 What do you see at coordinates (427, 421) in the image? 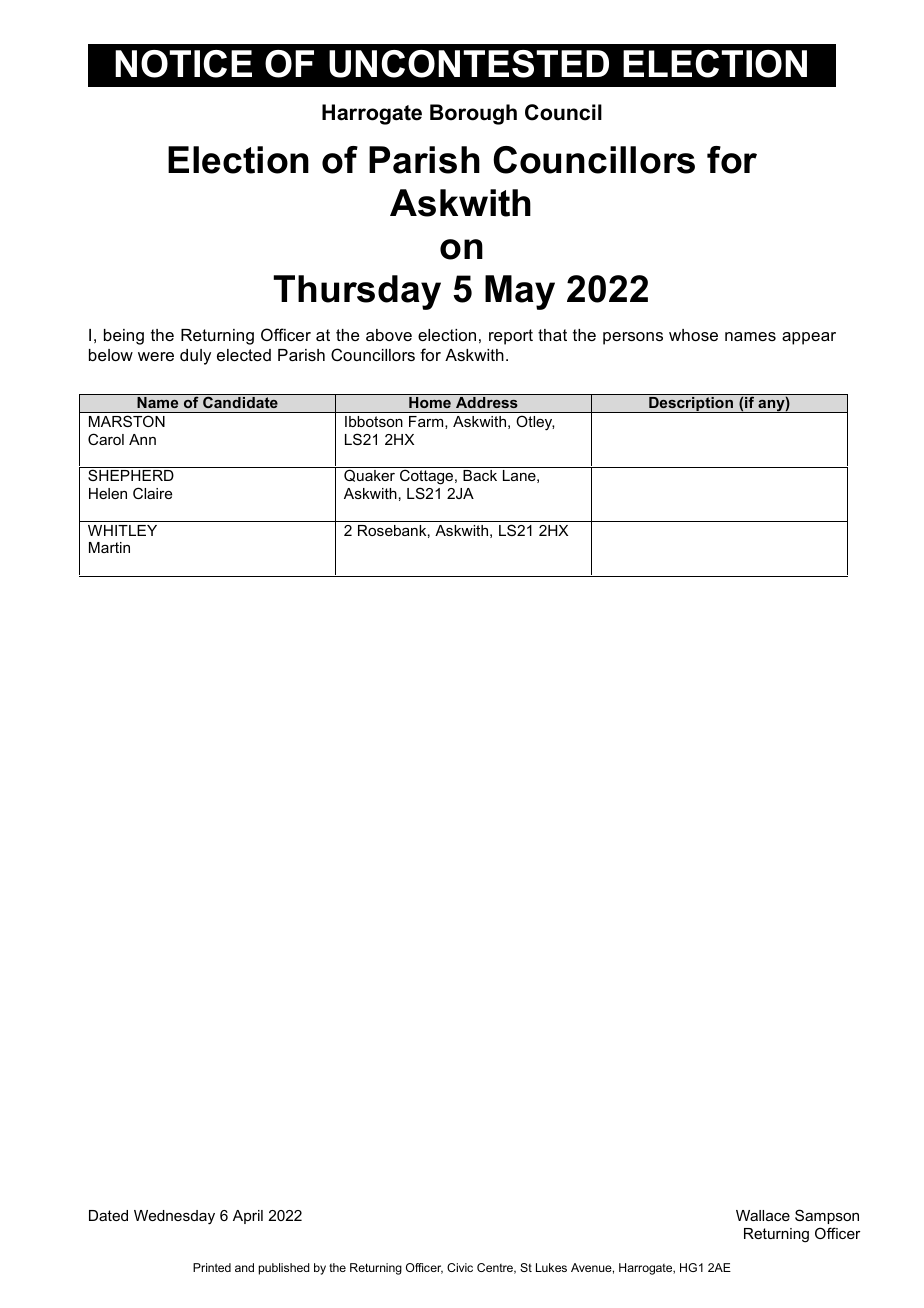
I see `Farm` at bounding box center [427, 421].
